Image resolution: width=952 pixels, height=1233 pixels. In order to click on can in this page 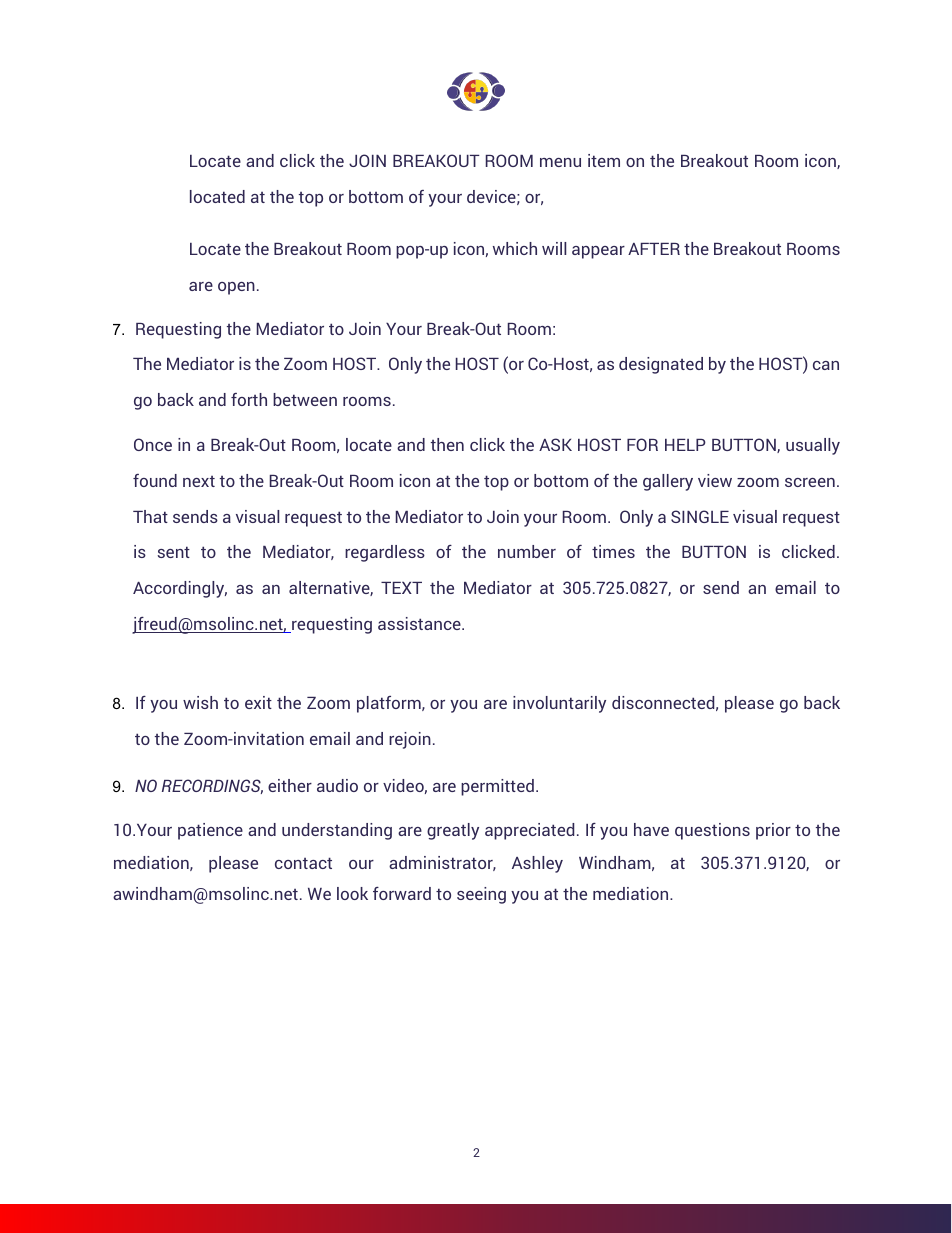, I will do `click(826, 365)`.
